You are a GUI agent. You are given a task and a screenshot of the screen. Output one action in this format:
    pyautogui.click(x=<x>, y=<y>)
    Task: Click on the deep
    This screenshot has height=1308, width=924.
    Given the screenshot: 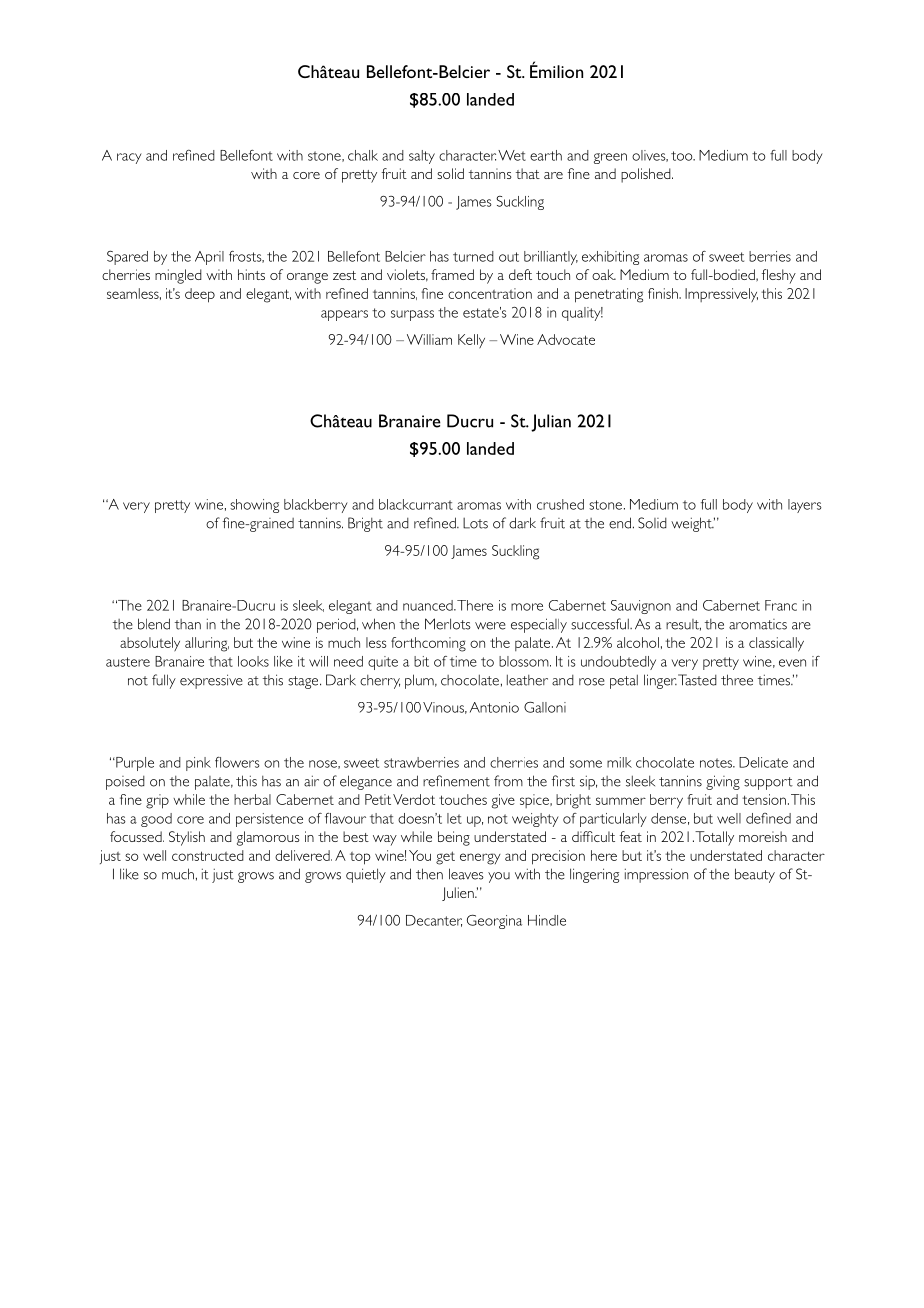 What is the action you would take?
    pyautogui.click(x=200, y=295)
